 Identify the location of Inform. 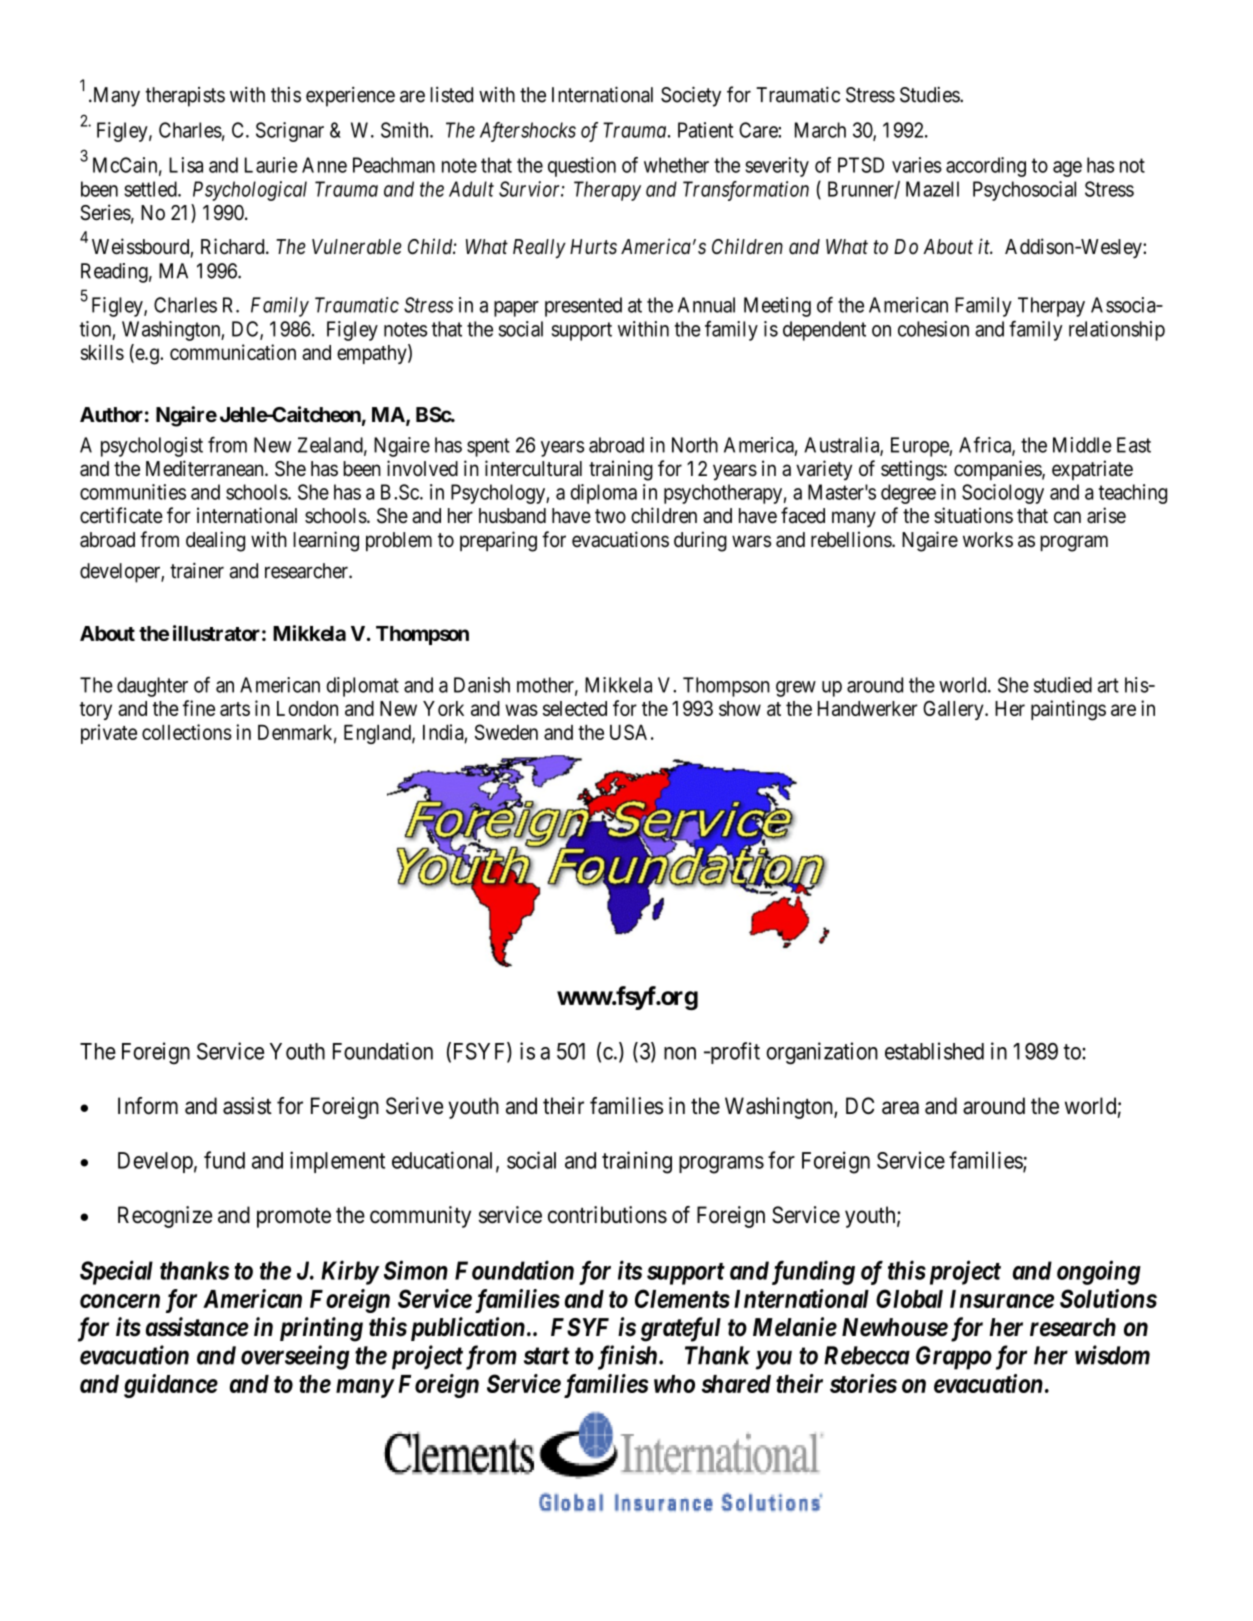
(148, 1106).
